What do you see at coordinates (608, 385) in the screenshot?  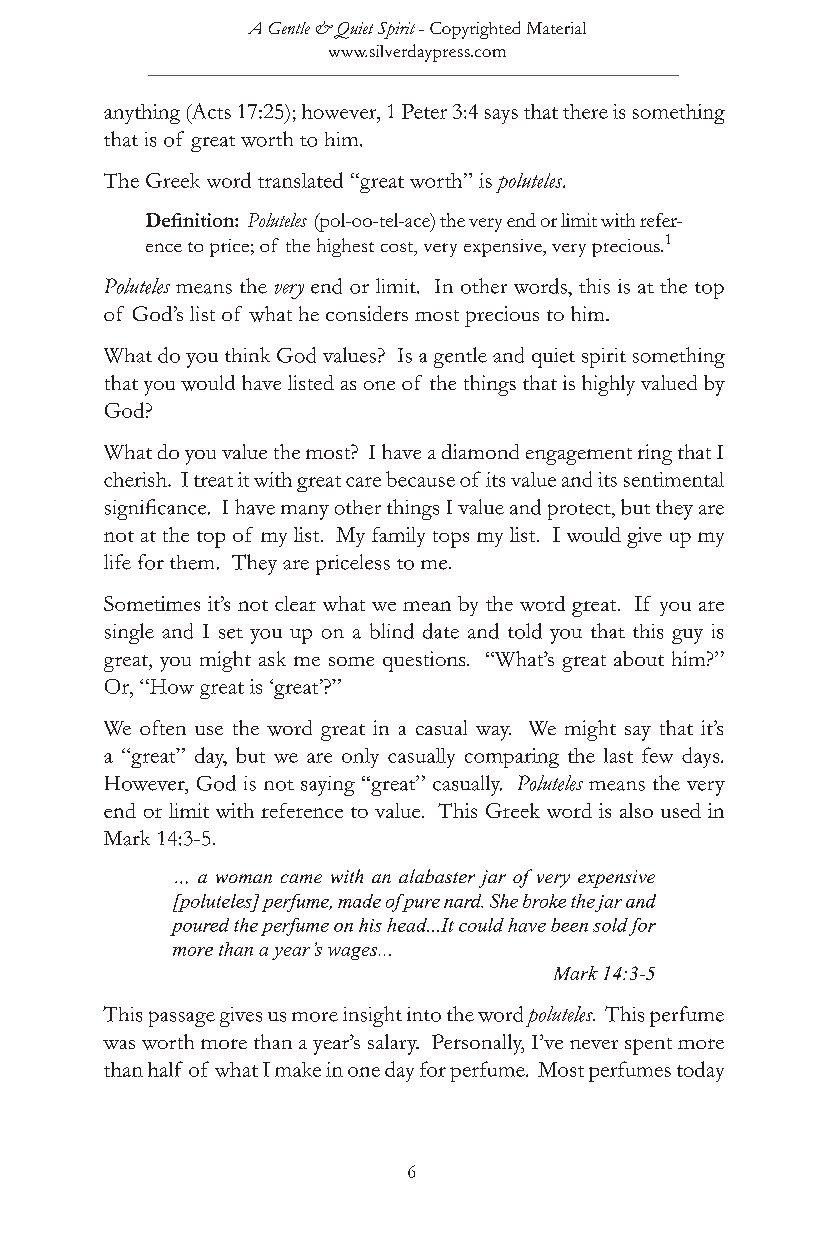 I see `highly` at bounding box center [608, 385].
